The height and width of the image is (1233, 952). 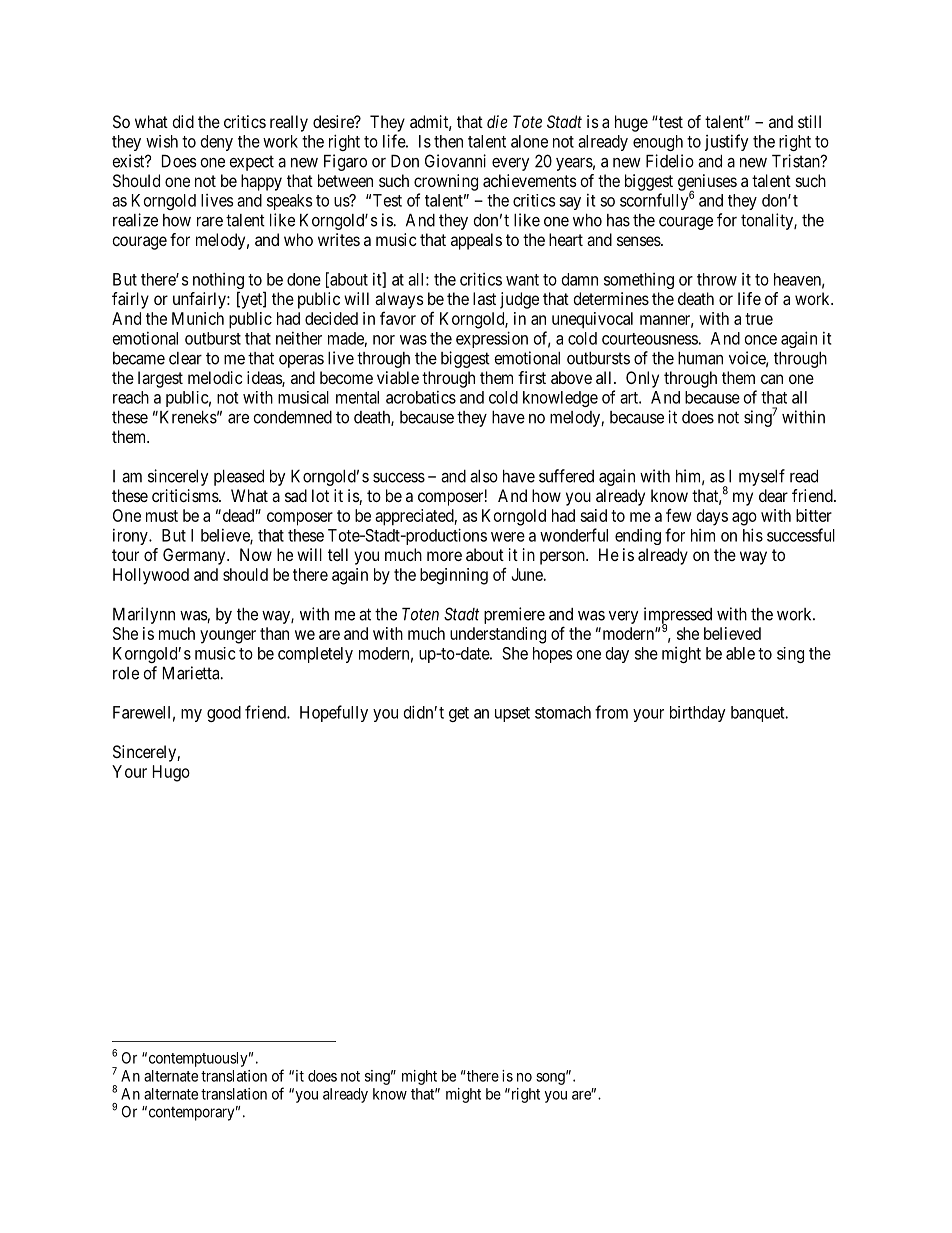 I want to click on Germany, so click(x=195, y=556).
